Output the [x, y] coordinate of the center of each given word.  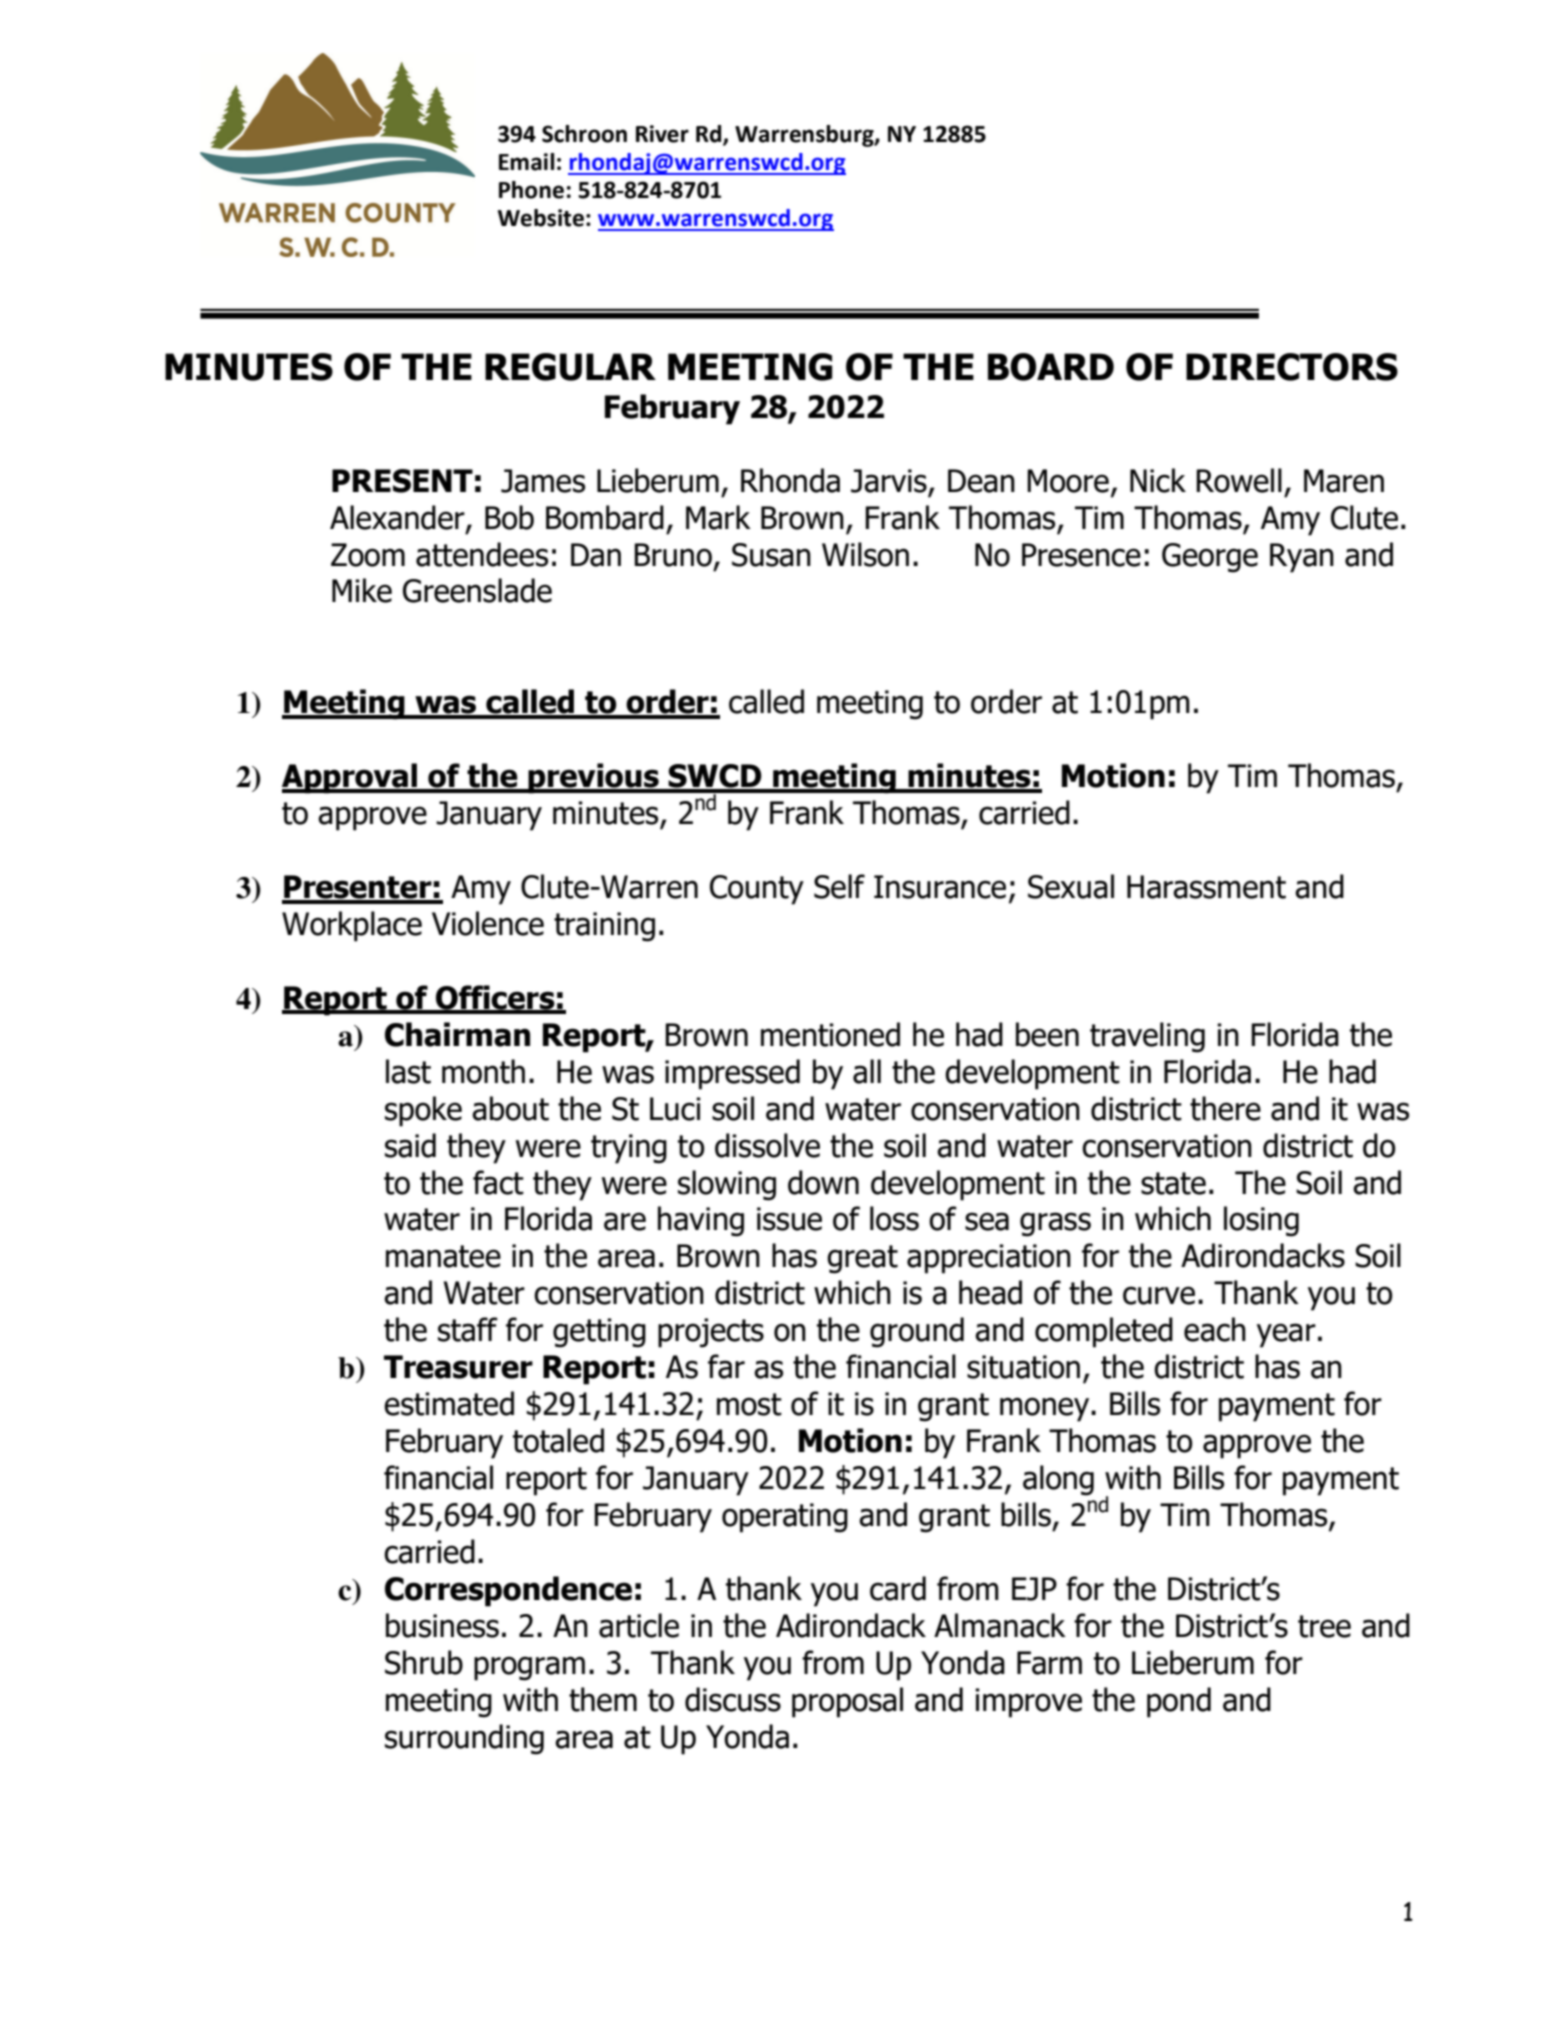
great [862, 1259]
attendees [482, 554]
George [1210, 558]
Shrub [424, 1662]
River [662, 134]
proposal [847, 1702]
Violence [488, 923]
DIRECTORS [1292, 367]
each [1215, 1329]
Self [839, 886]
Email [526, 162]
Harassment [1206, 887]
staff [468, 1329]
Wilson [865, 554]
